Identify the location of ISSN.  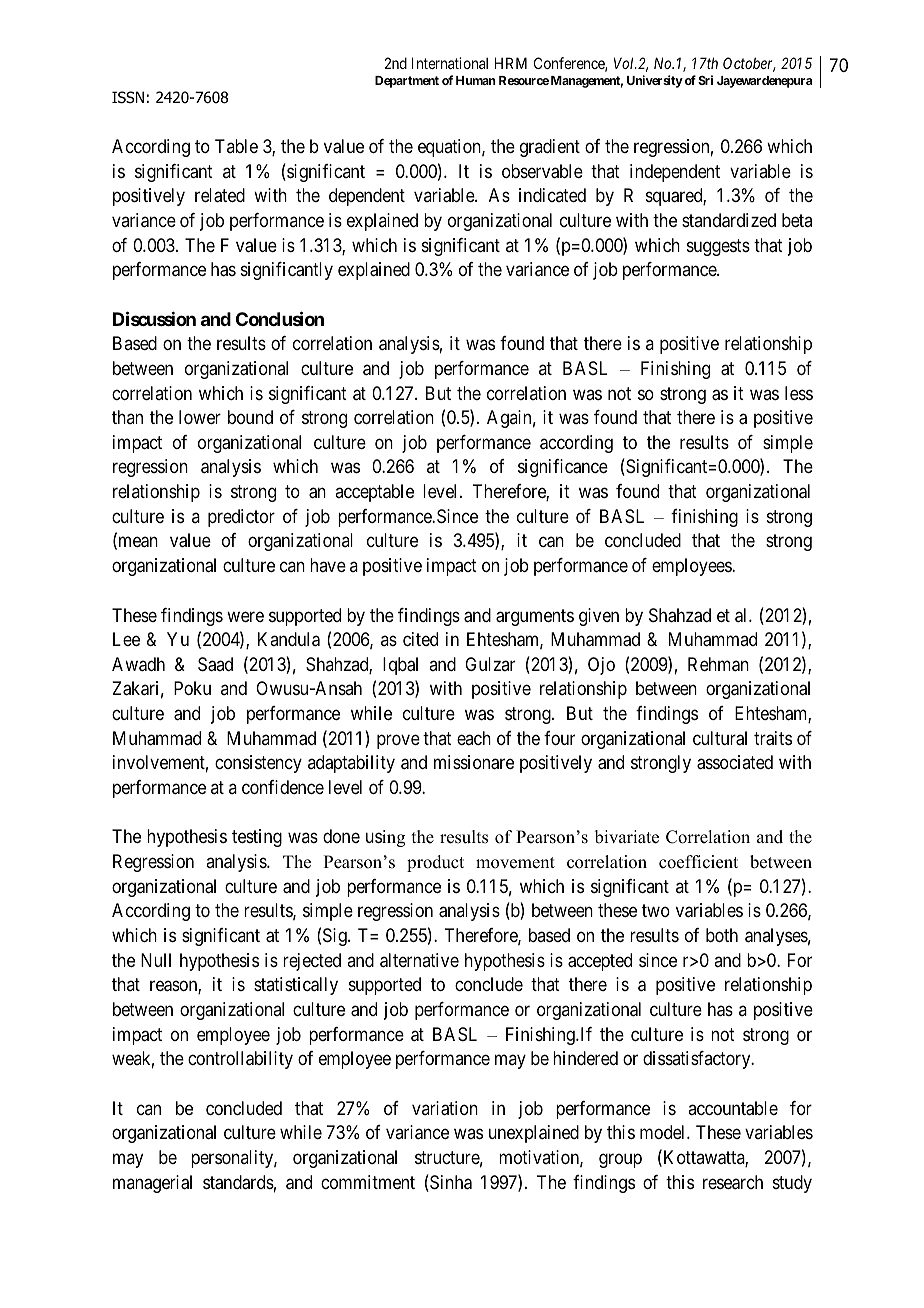
(128, 97).
